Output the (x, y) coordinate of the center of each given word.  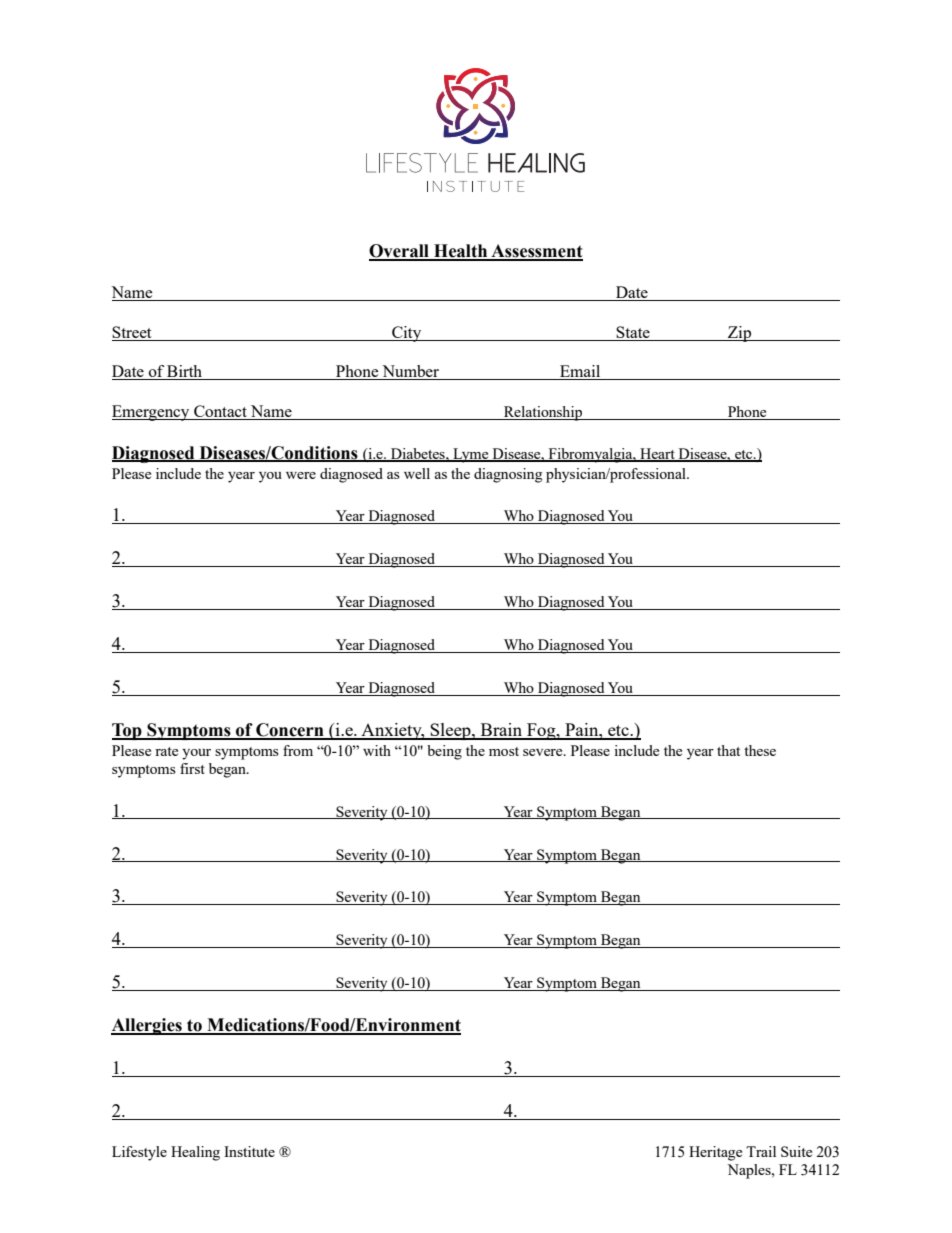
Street (133, 333)
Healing (195, 1153)
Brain (502, 731)
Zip (740, 334)
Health (461, 252)
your (196, 754)
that (728, 750)
